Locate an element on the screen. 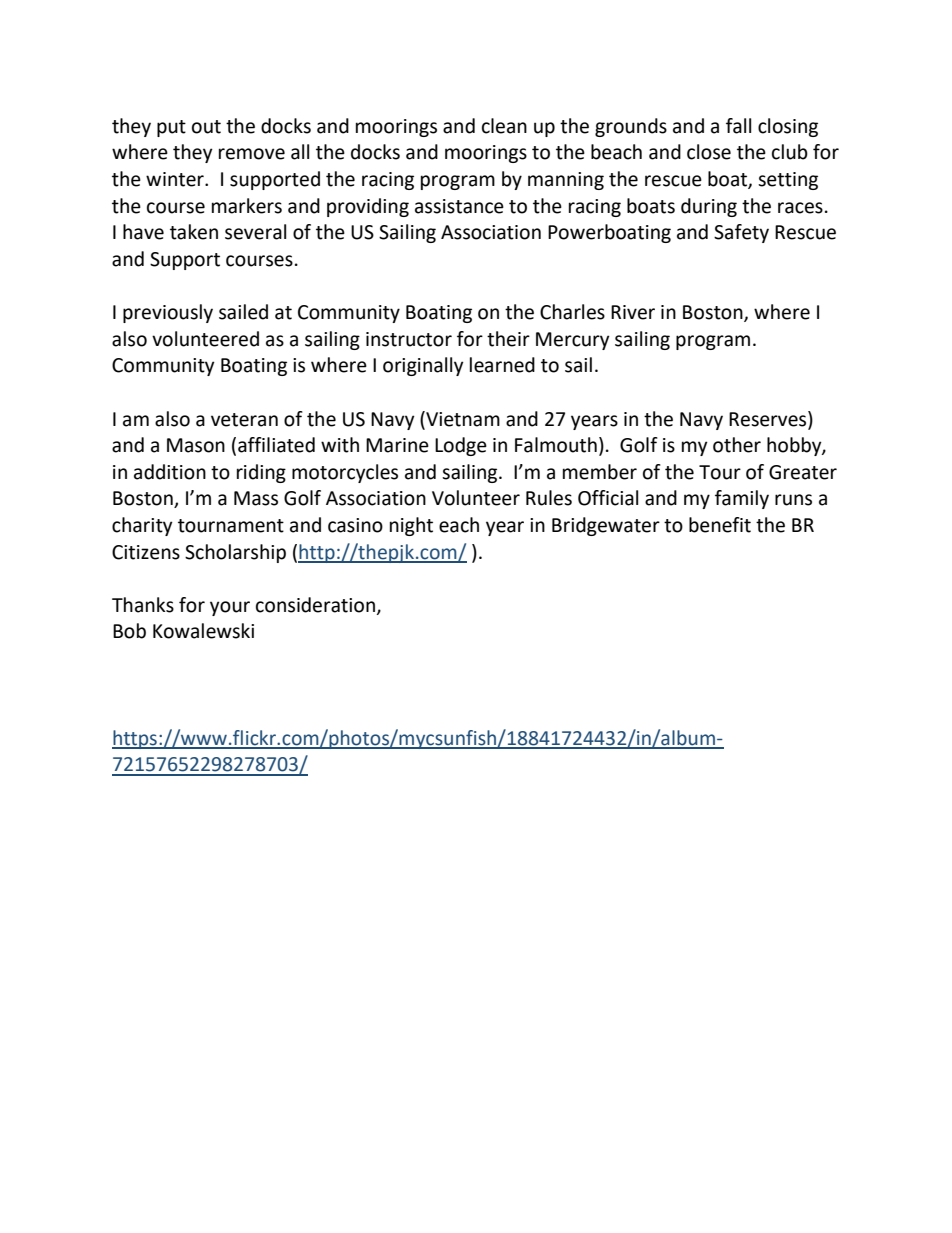 Image resolution: width=952 pixels, height=1233 pixels. Safety is located at coordinates (741, 233).
